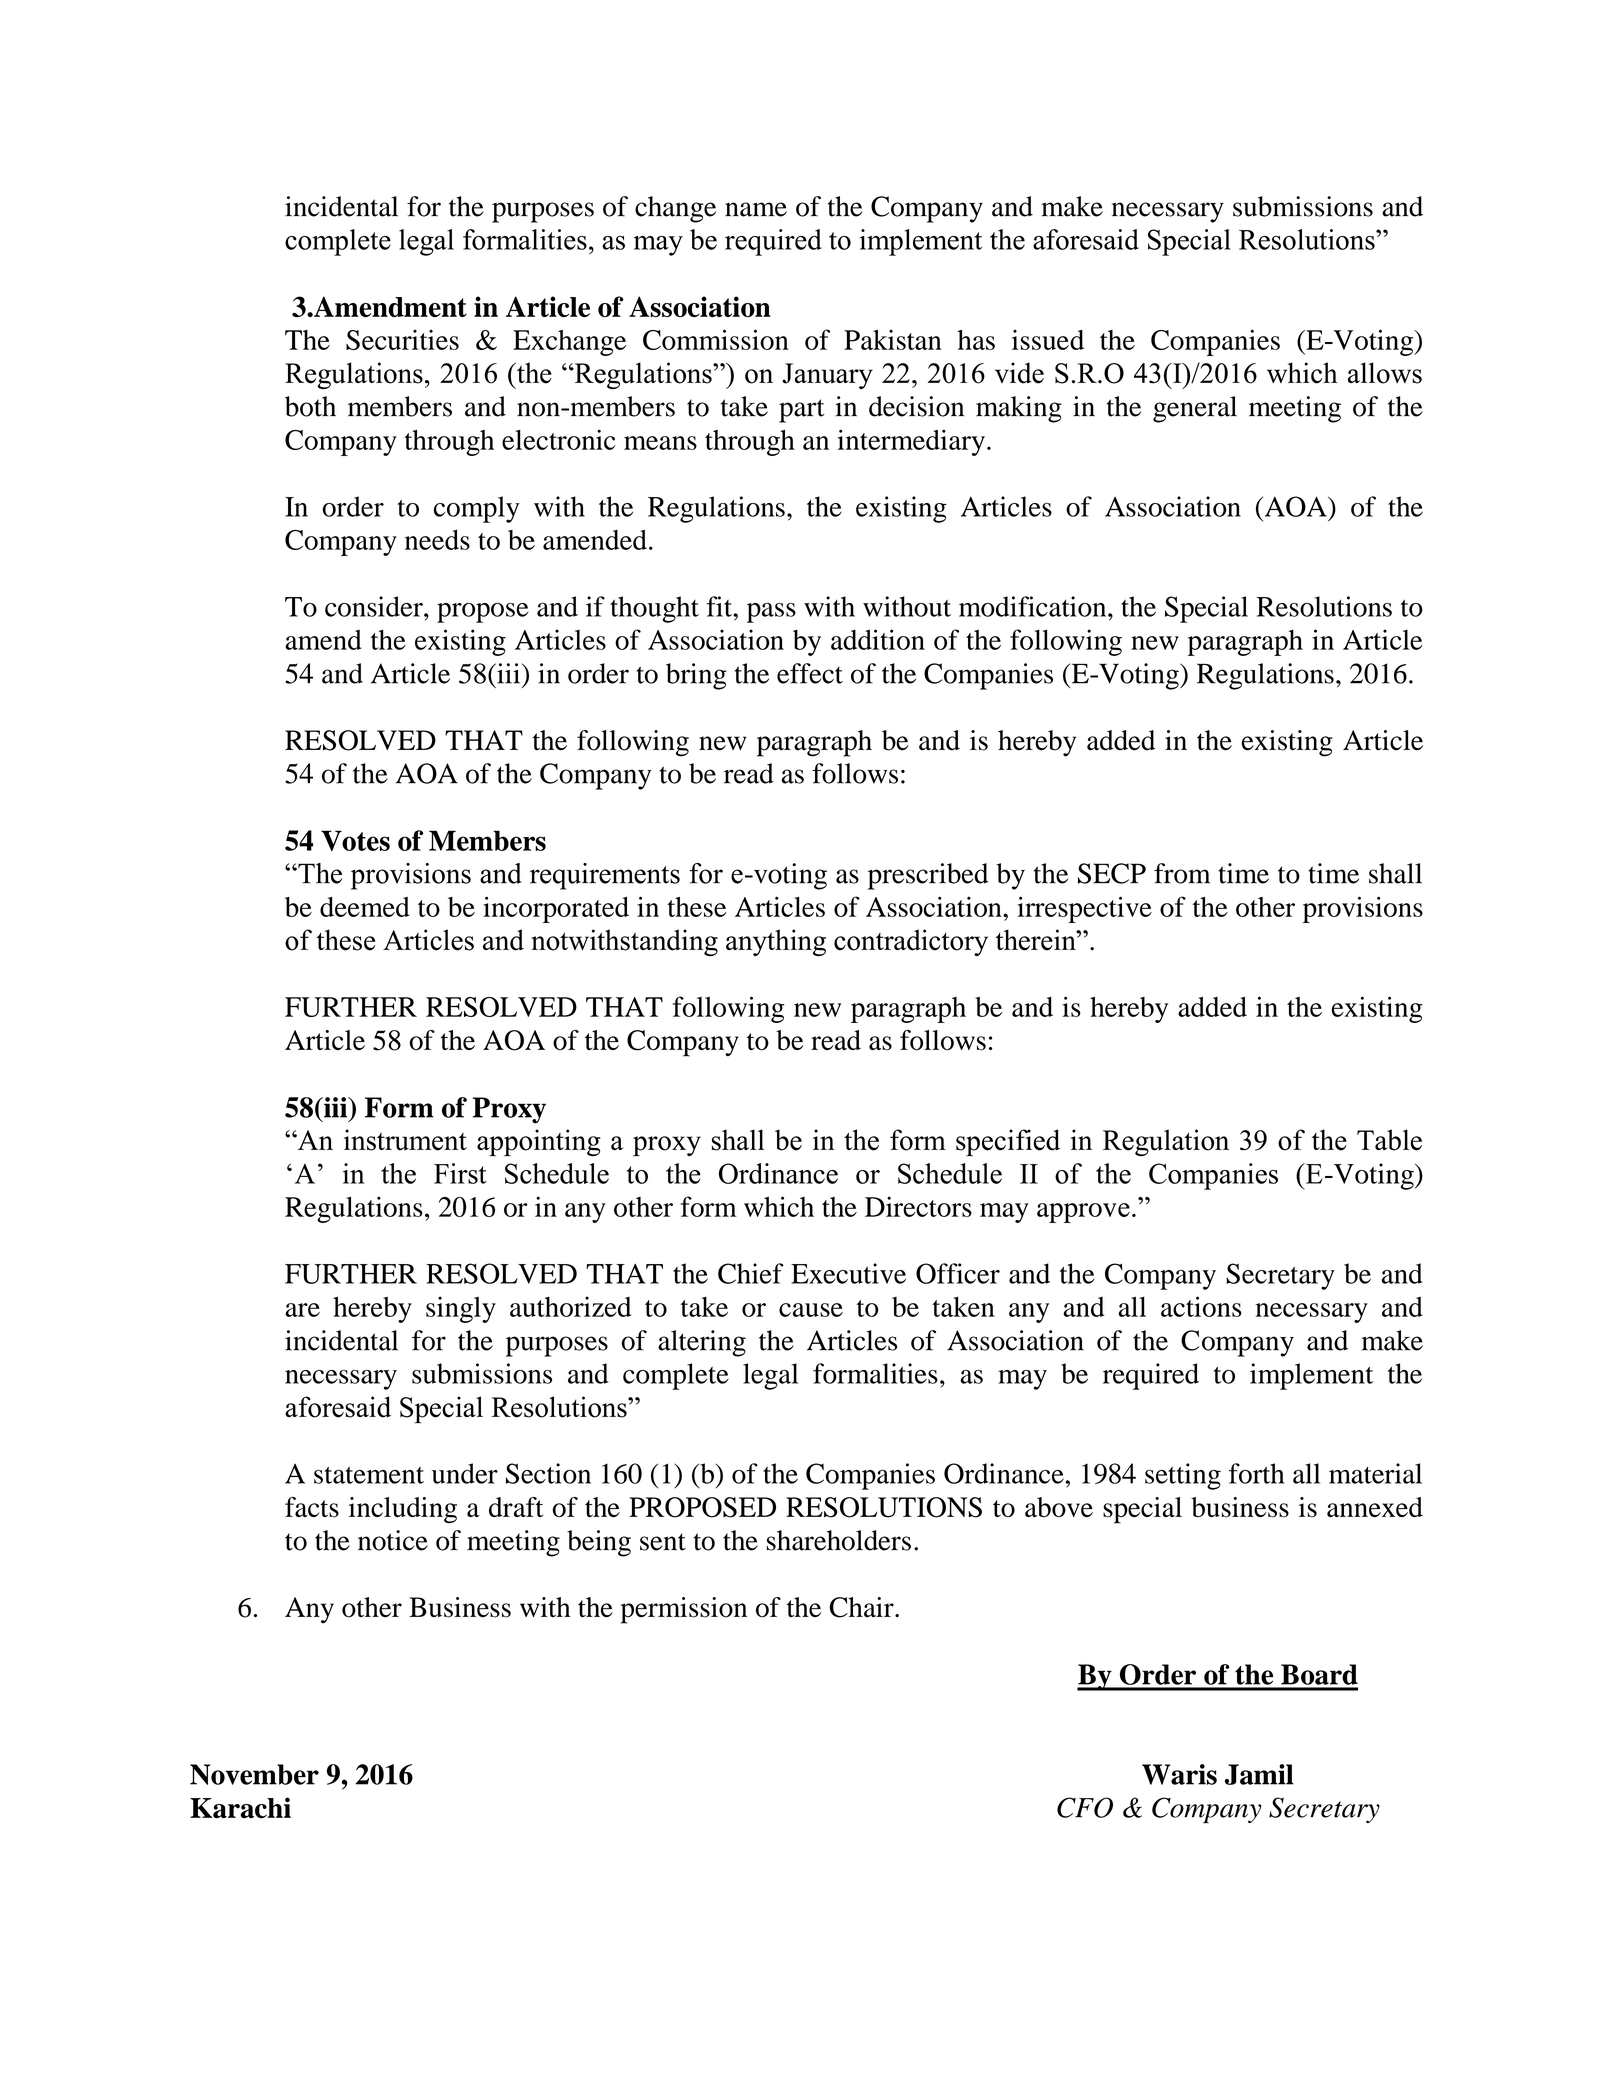 The image size is (1613, 2088). Describe the element at coordinates (862, 1607) in the screenshot. I see `Chair` at that location.
